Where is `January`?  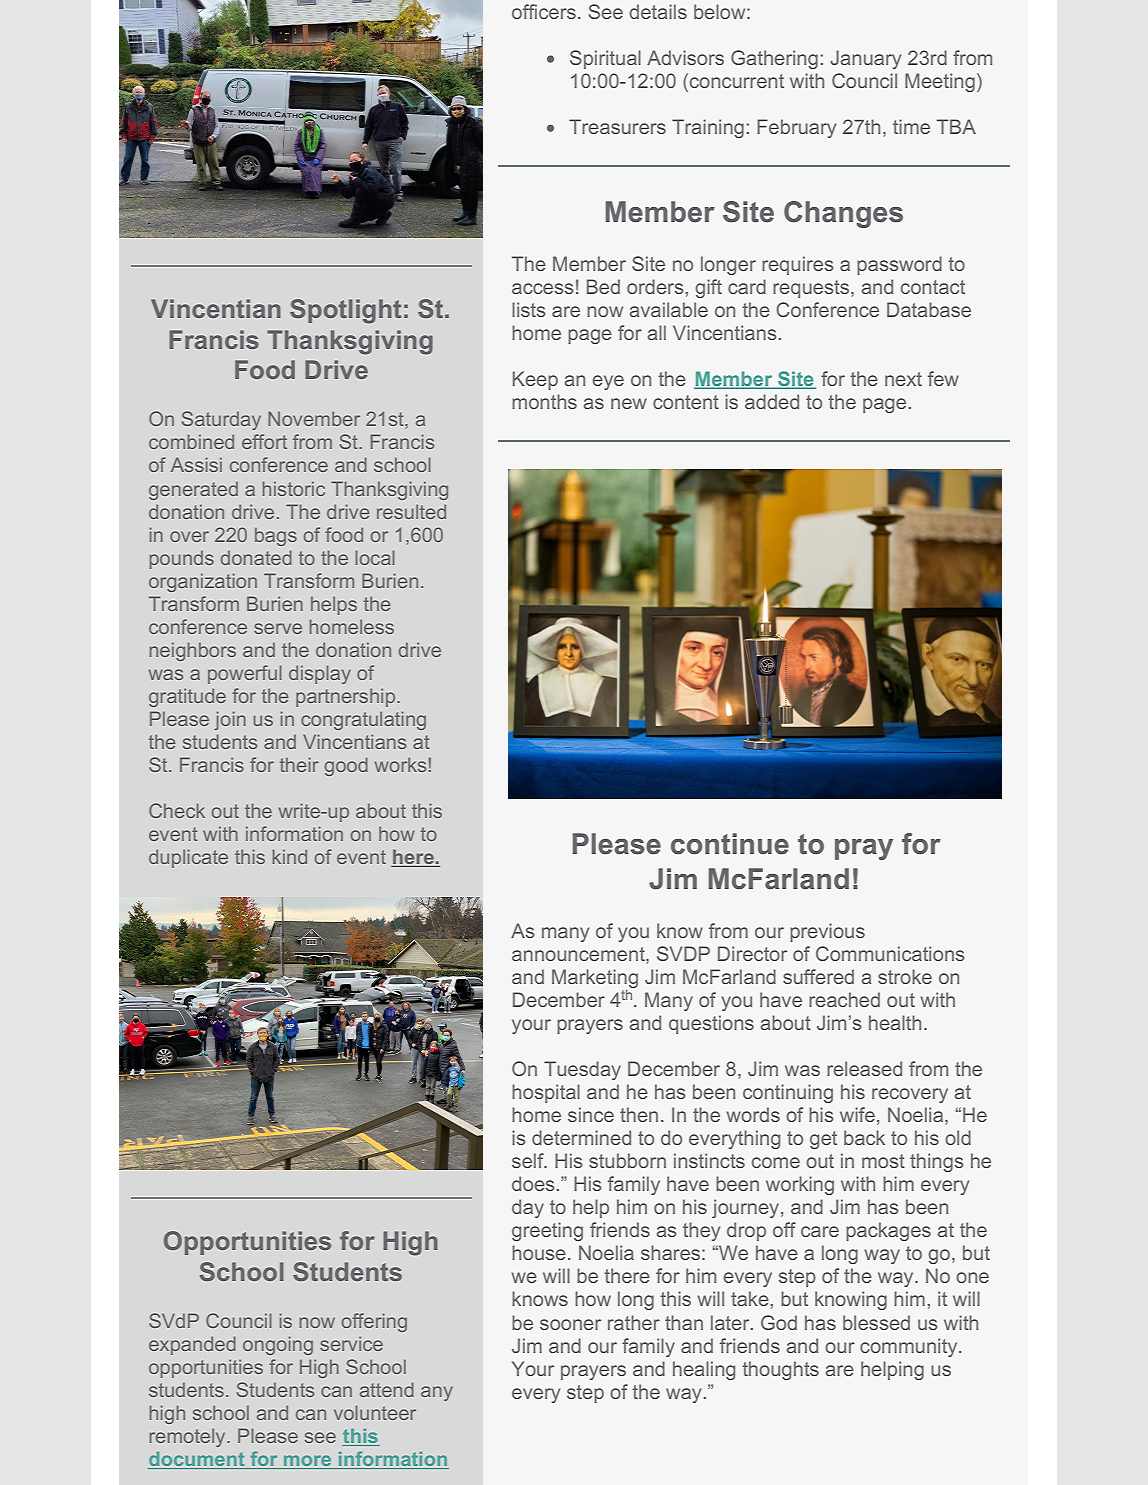
January is located at coordinates (865, 59).
